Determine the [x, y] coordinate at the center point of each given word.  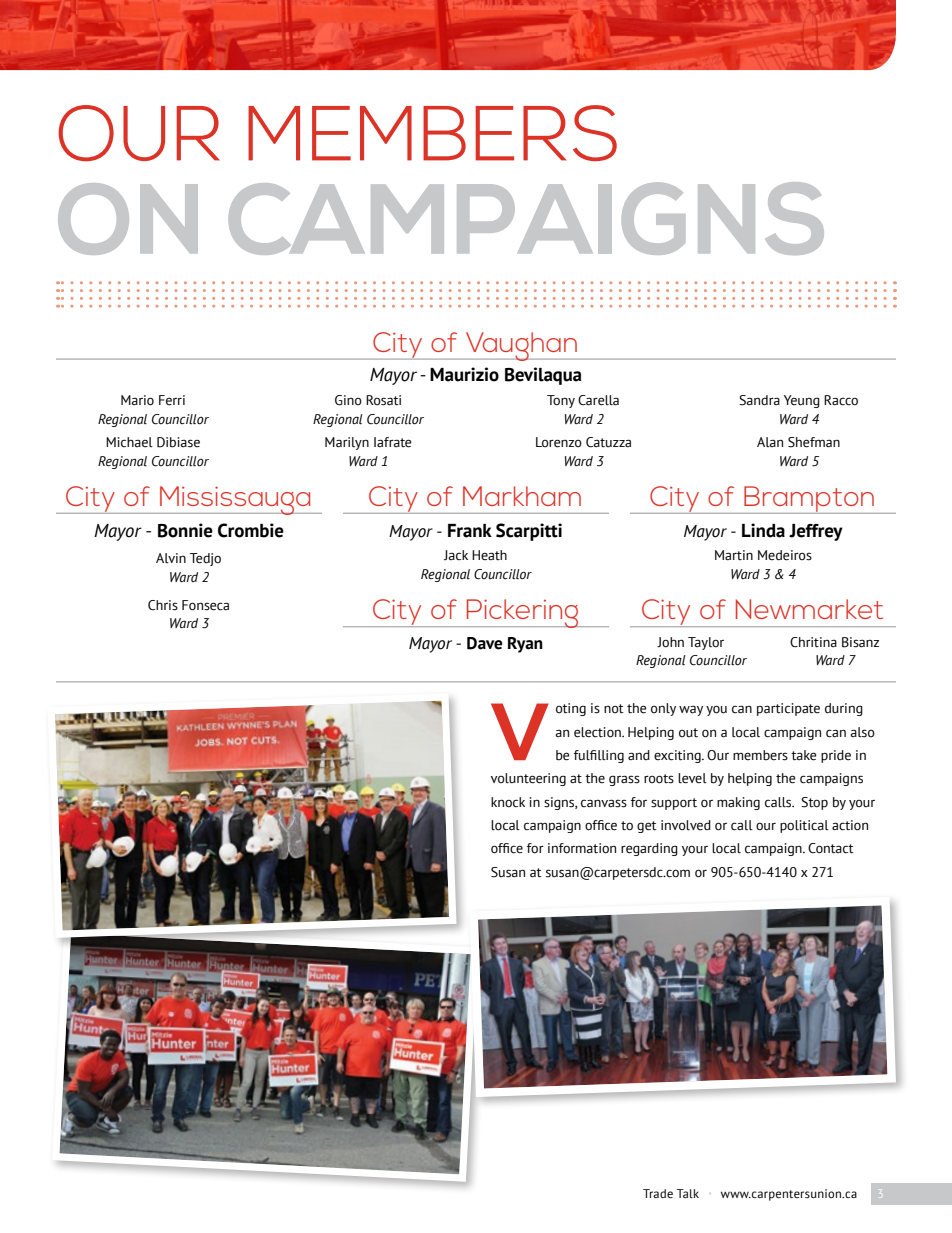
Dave [485, 643]
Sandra [759, 400]
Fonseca [205, 605]
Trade [658, 1193]
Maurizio [464, 374]
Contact [831, 848]
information [582, 848]
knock [508, 802]
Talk [688, 1193]
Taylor [706, 643]
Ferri [172, 400]
